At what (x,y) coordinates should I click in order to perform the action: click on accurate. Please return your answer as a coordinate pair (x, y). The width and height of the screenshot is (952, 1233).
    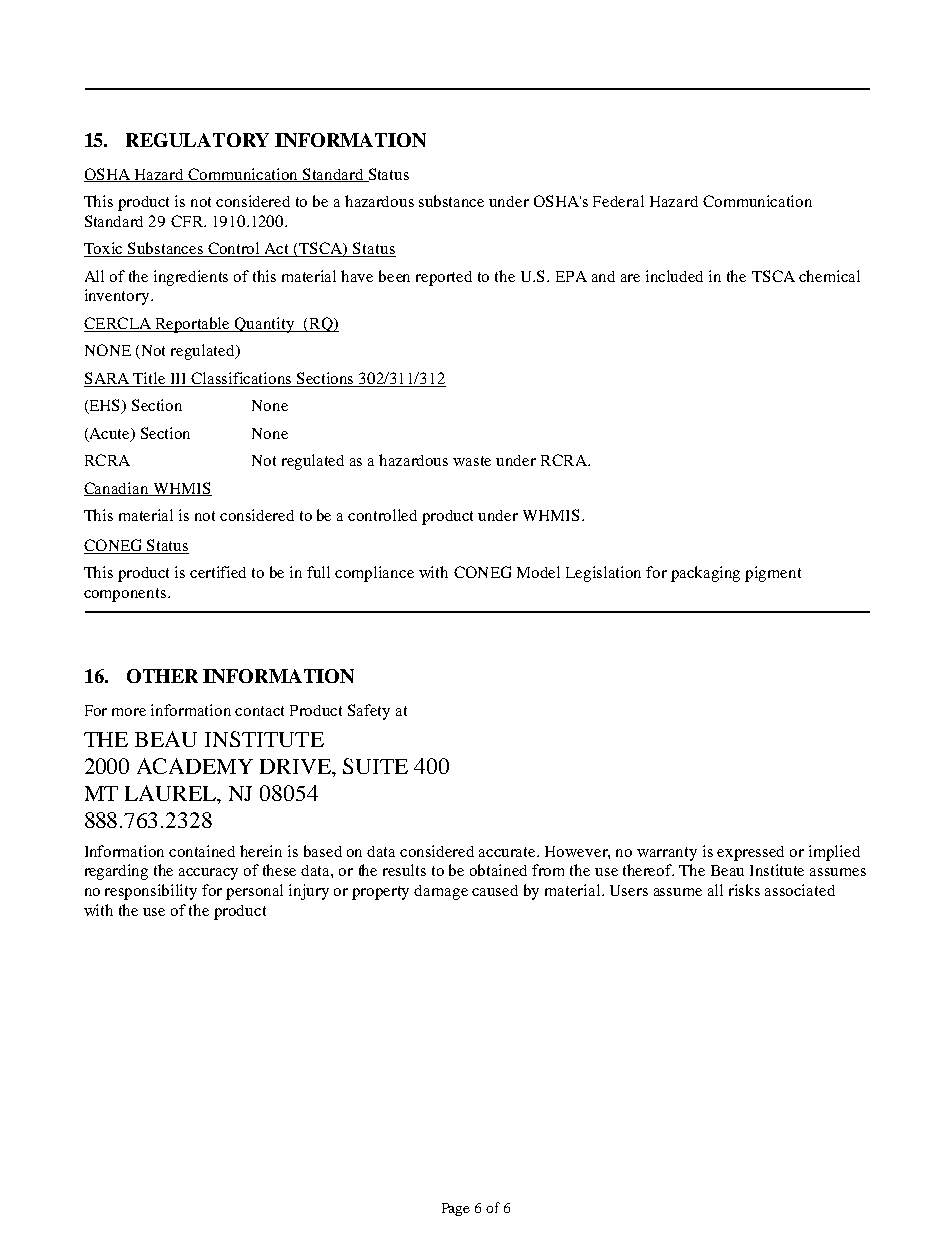
    Looking at the image, I should click on (508, 852).
